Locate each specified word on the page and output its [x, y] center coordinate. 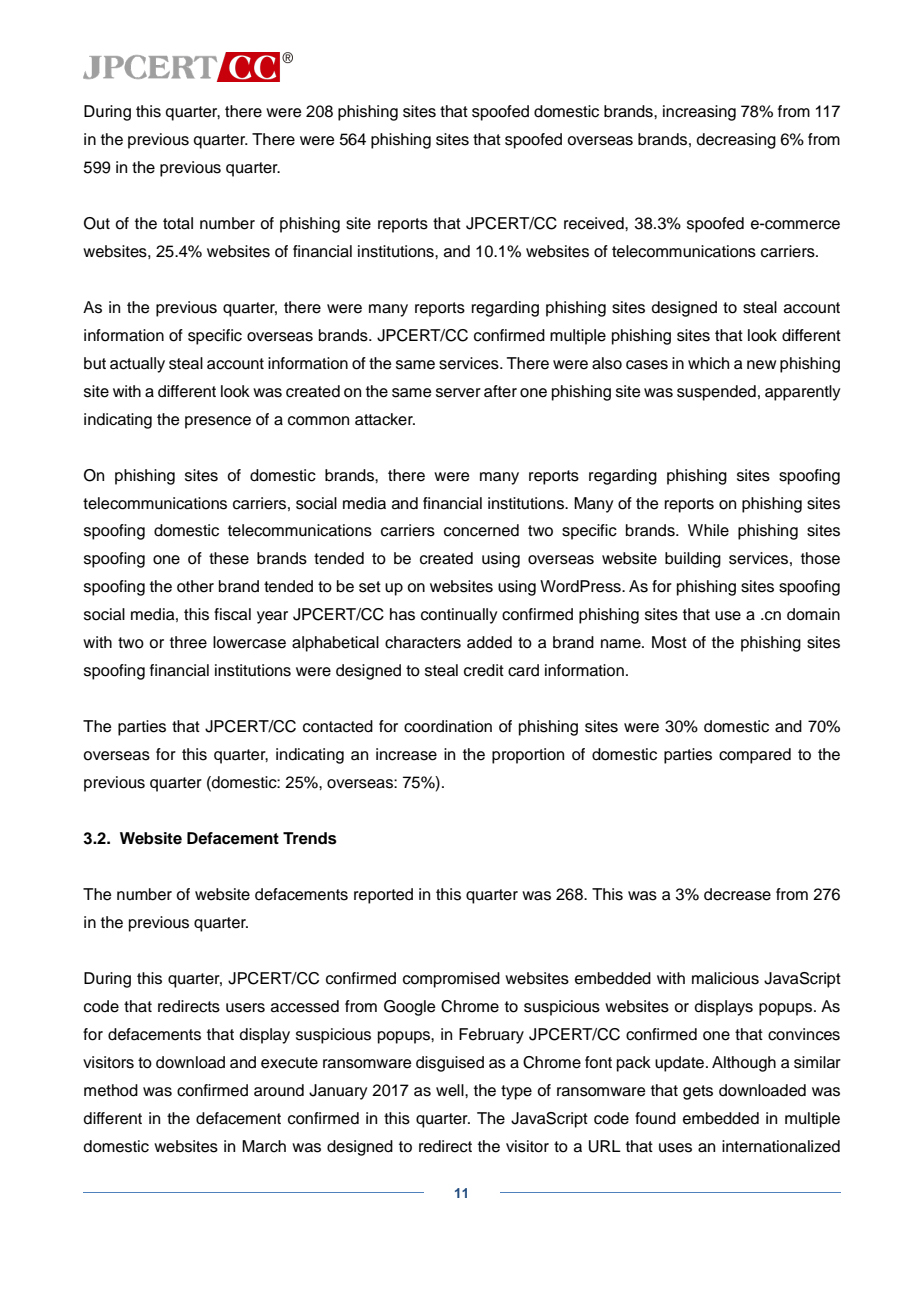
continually [459, 616]
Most [669, 642]
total [178, 223]
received [595, 223]
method [111, 1090]
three [188, 642]
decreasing [736, 141]
